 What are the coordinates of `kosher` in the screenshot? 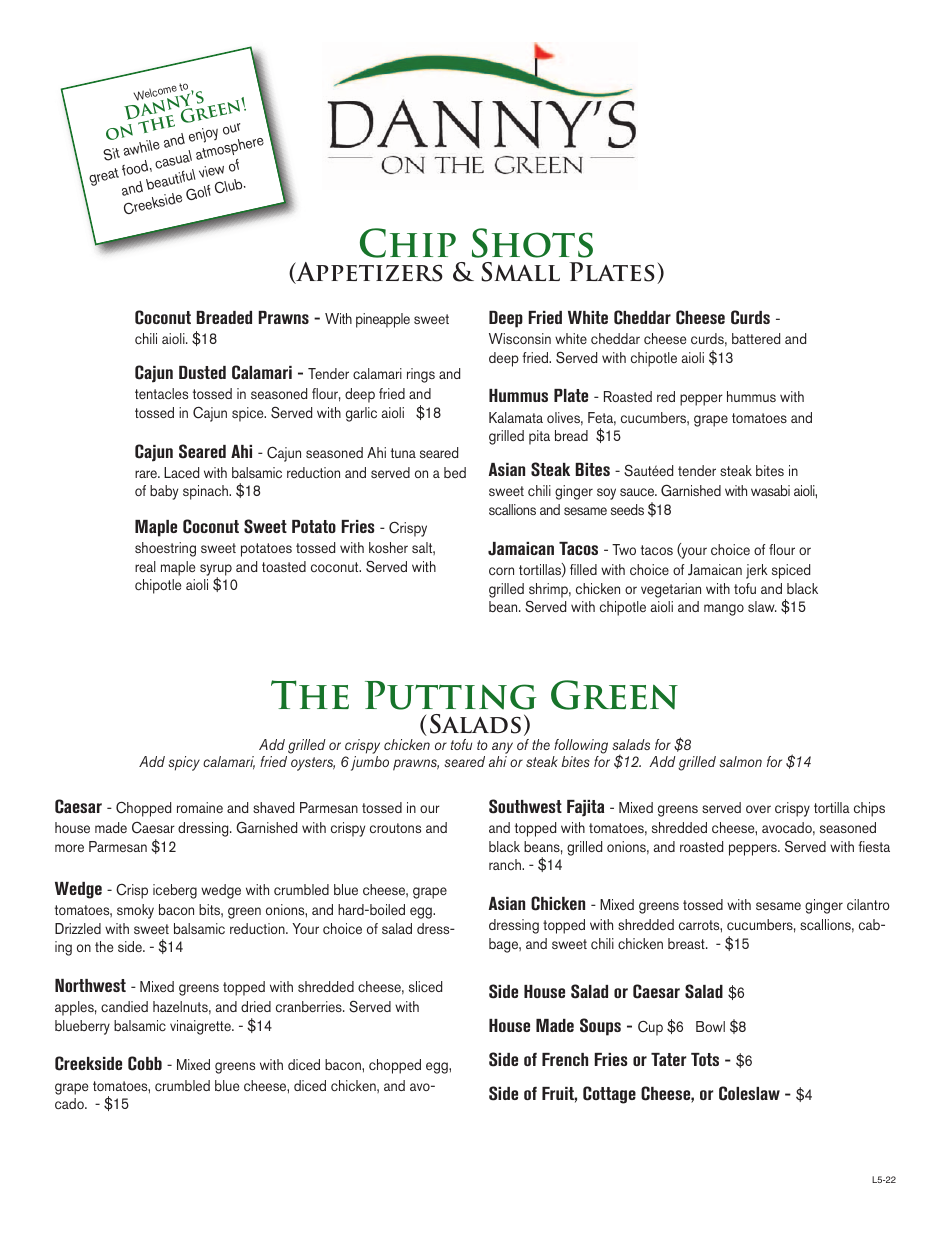 It's located at (388, 547).
